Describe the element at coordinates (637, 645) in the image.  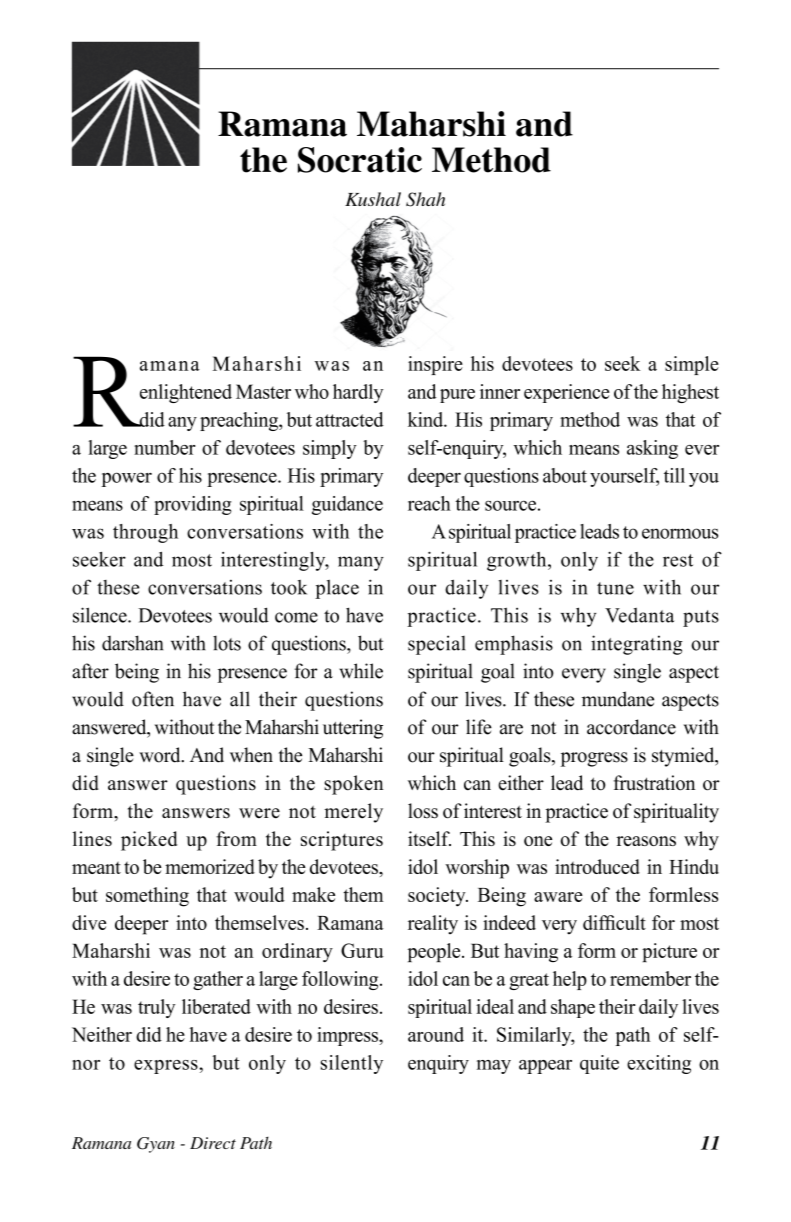
I see `integrating` at that location.
